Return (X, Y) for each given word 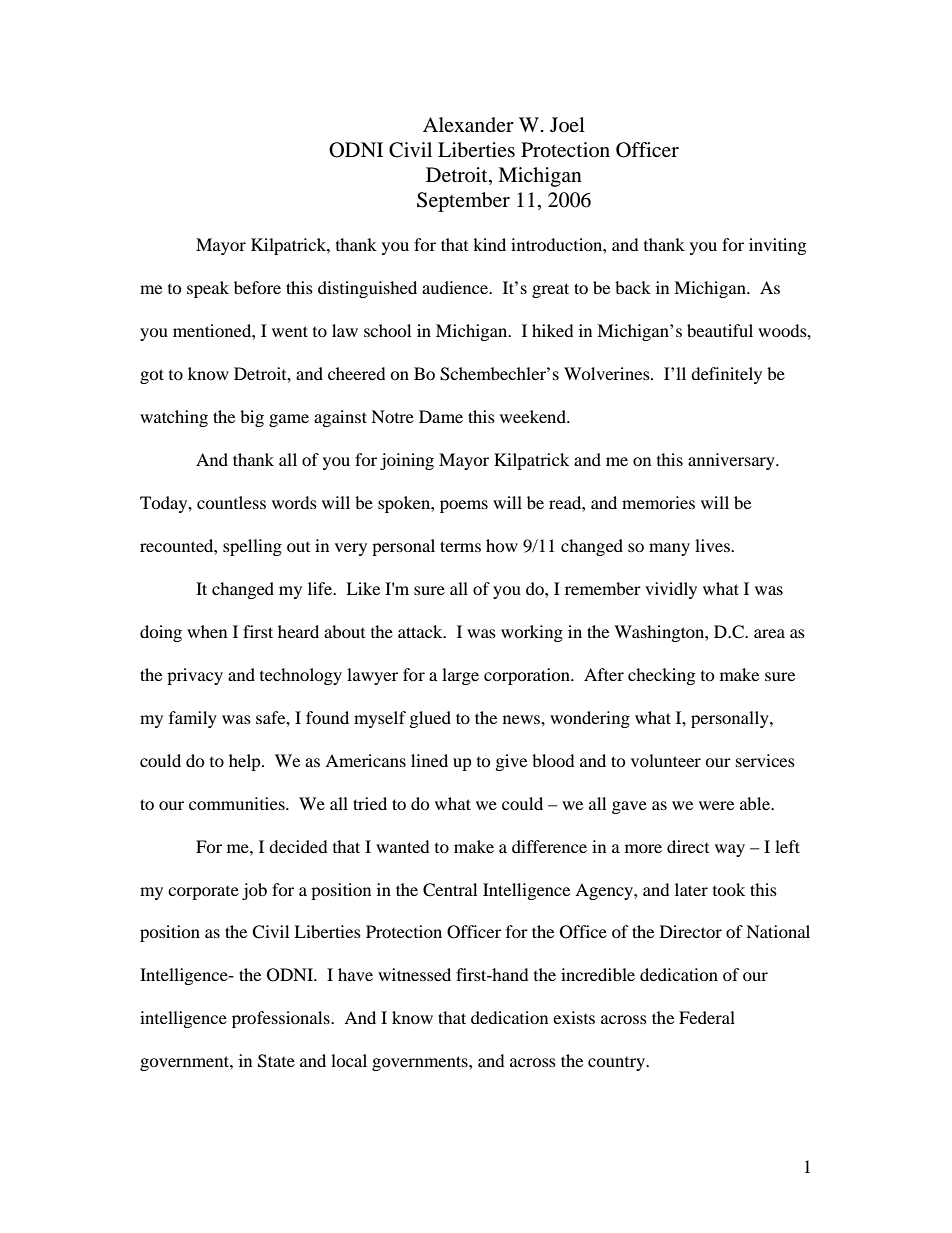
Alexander (468, 124)
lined (429, 760)
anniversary (732, 461)
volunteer (666, 760)
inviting (777, 246)
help (246, 762)
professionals (282, 1019)
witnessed (414, 974)
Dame (441, 416)
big (252, 418)
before (257, 287)
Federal (707, 1017)
